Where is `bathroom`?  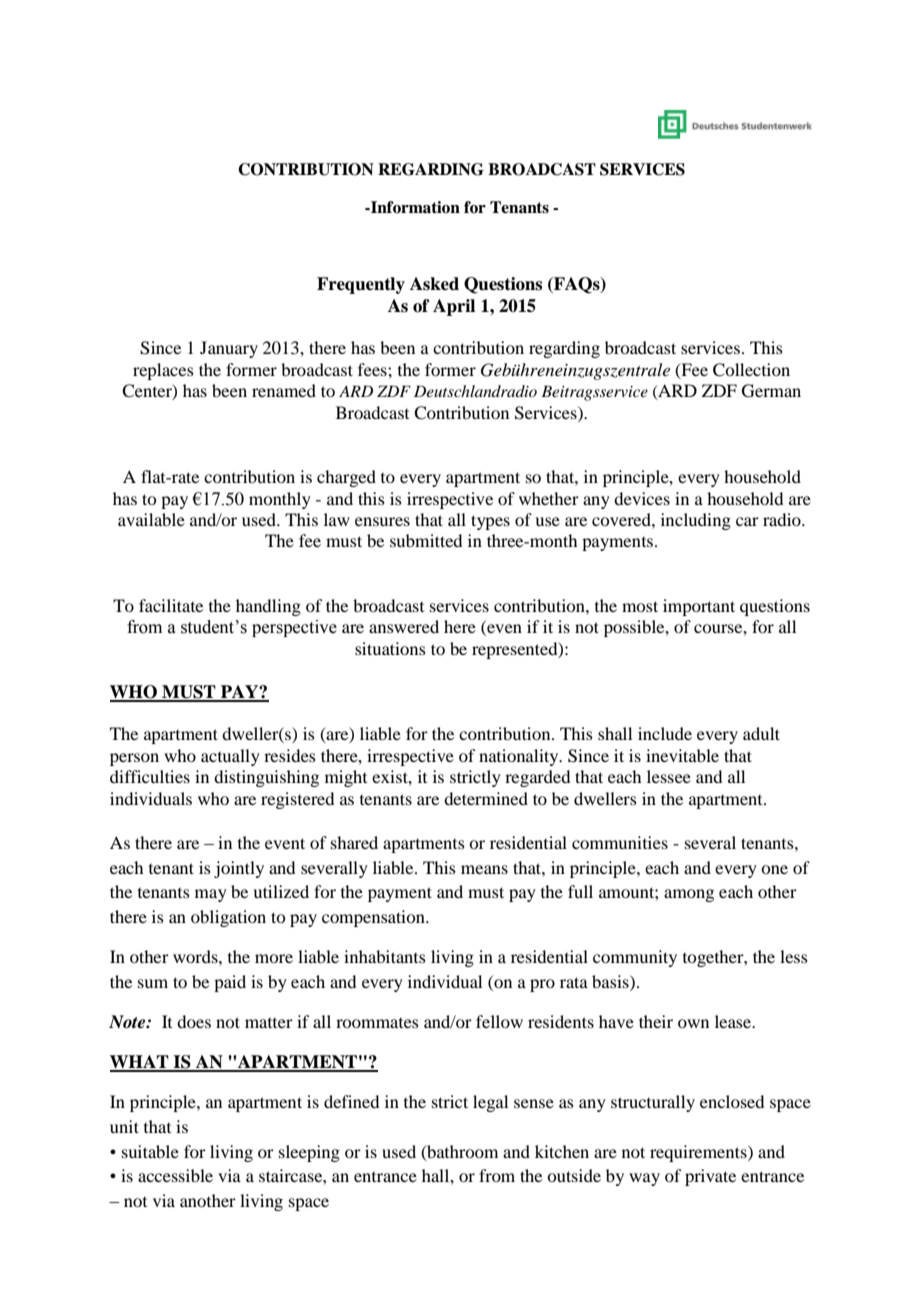
bathroom is located at coordinates (461, 1152).
